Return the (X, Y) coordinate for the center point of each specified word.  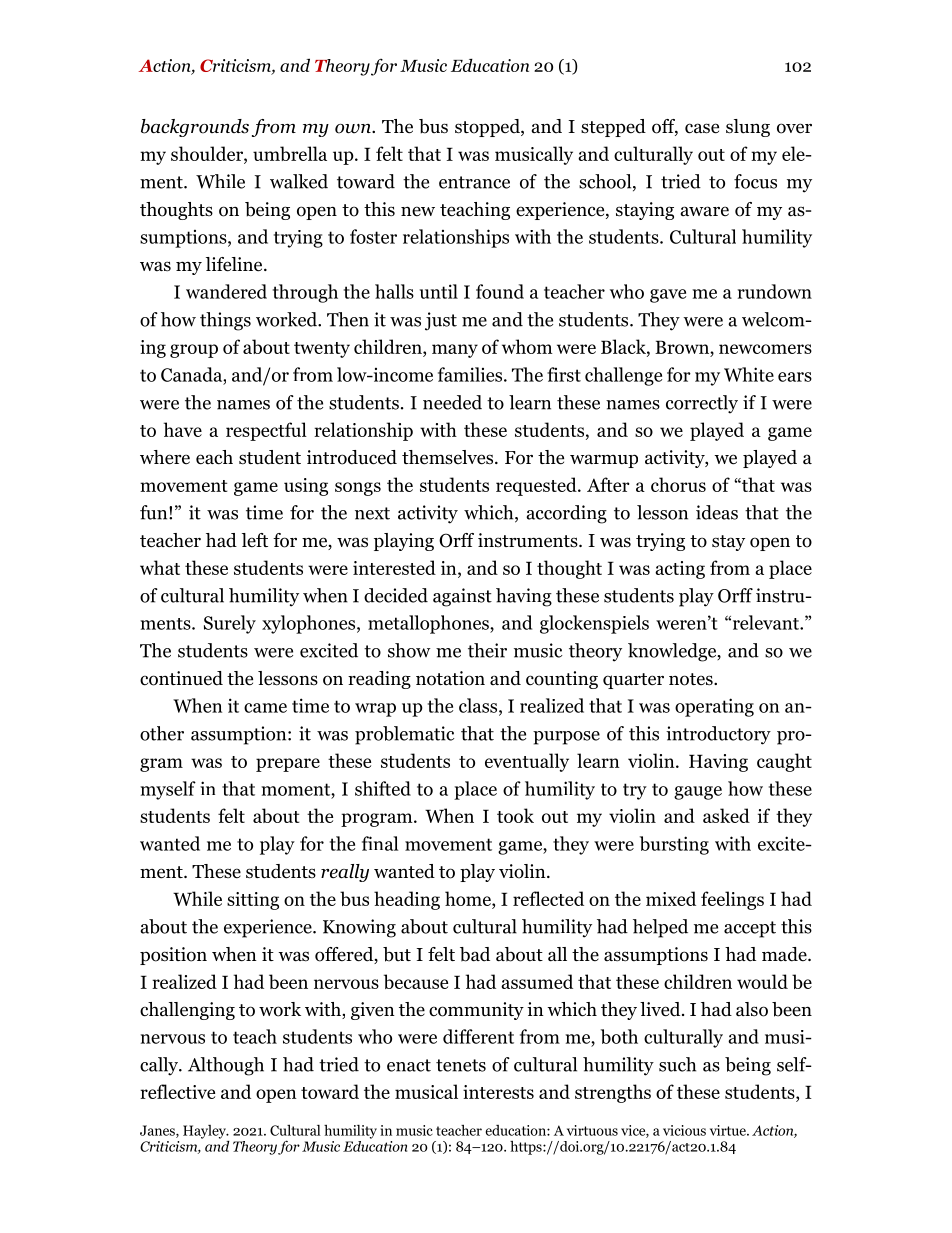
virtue (729, 1130)
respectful (266, 431)
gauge (698, 793)
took (515, 815)
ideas (717, 512)
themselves (449, 457)
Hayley (205, 1132)
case (702, 128)
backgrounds (195, 128)
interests (498, 1092)
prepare (288, 765)
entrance (474, 182)
